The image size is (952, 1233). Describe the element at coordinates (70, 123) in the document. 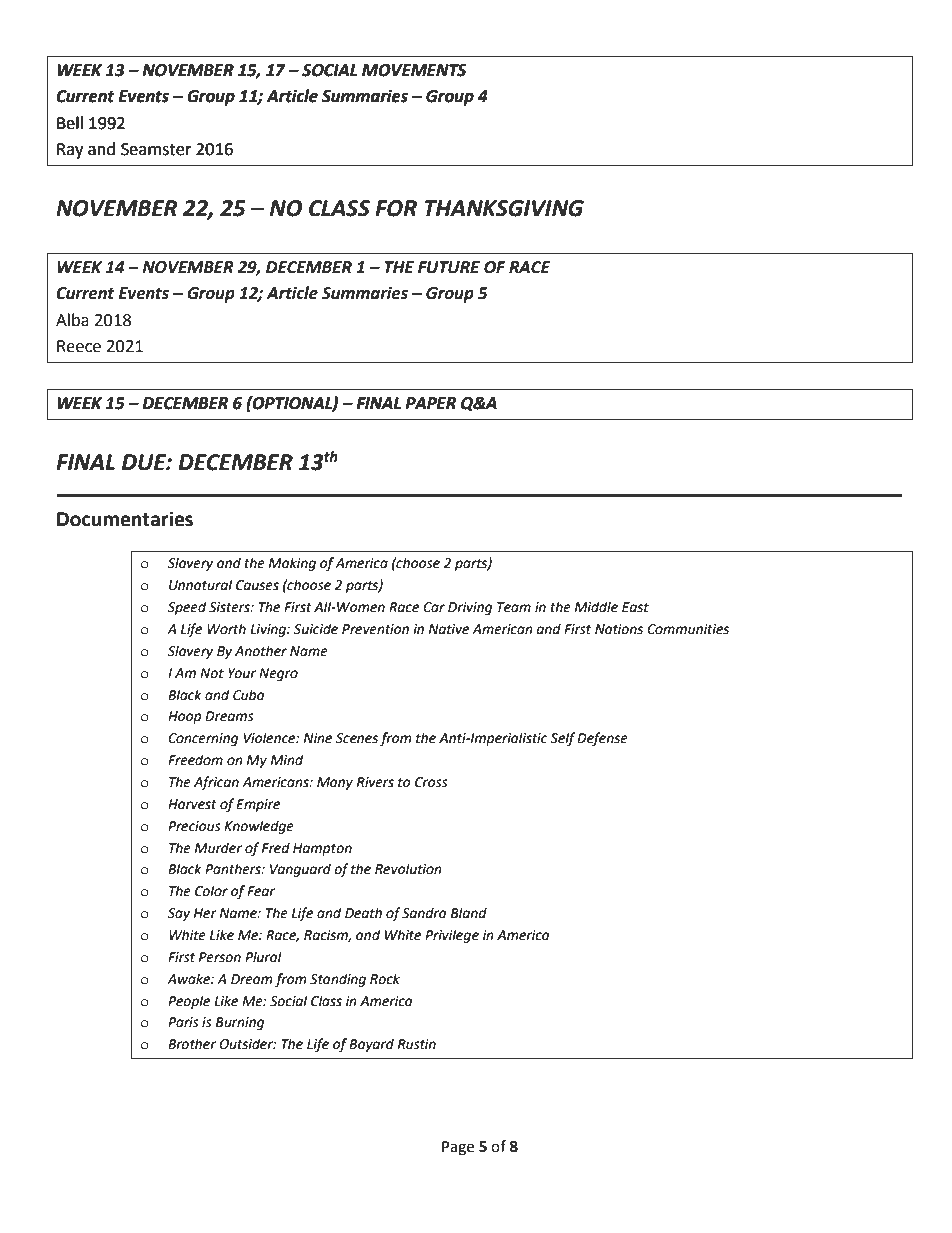

I see `Bell` at that location.
